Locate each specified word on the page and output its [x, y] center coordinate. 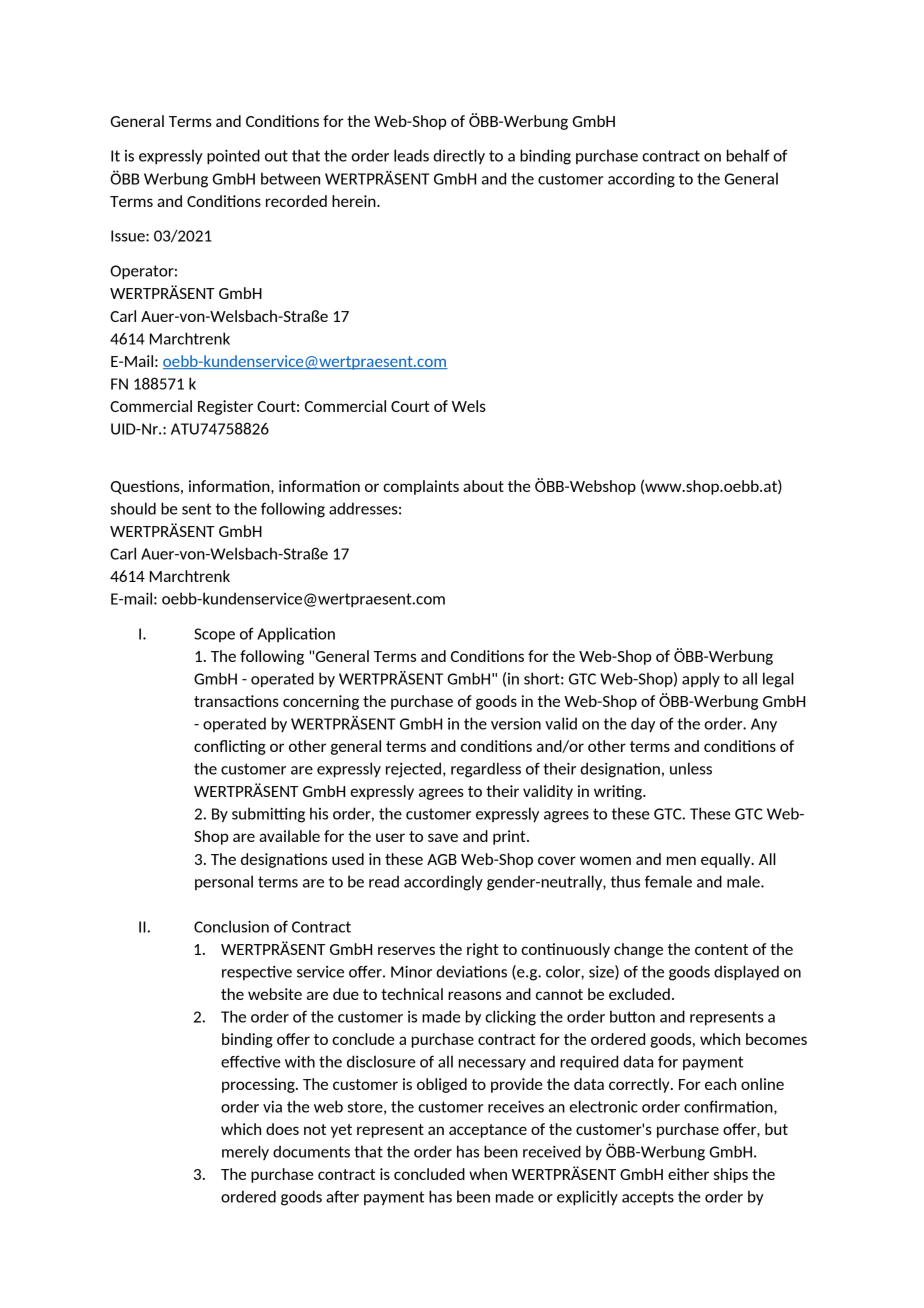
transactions [236, 701]
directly [459, 156]
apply [701, 679]
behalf [748, 155]
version [516, 724]
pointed [233, 156]
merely [245, 1152]
